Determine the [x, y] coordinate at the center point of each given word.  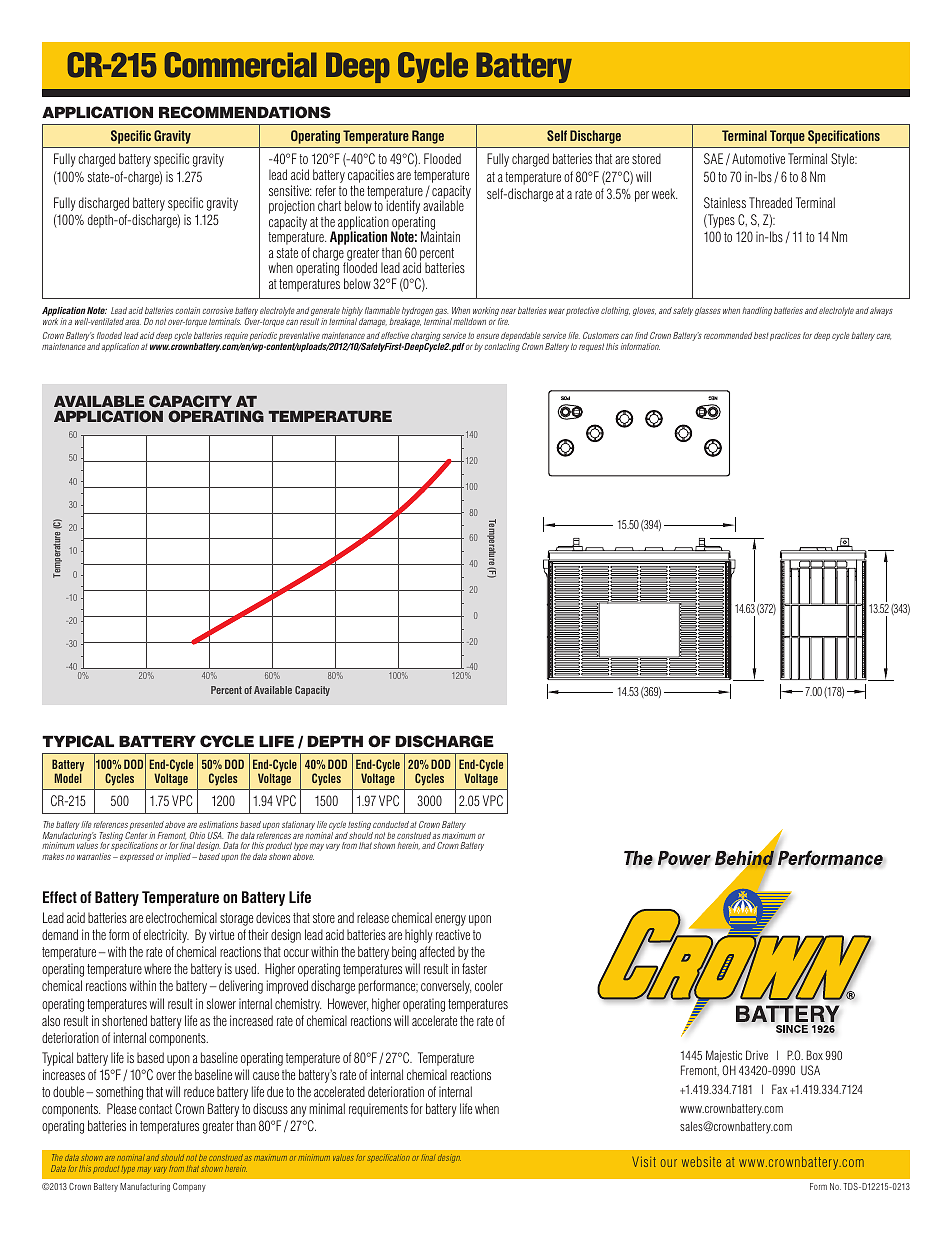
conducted [391, 824]
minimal [327, 1108]
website [701, 1161]
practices [785, 336]
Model [68, 778]
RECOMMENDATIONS [245, 112]
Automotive [758, 158]
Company [189, 1187]
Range [428, 137]
